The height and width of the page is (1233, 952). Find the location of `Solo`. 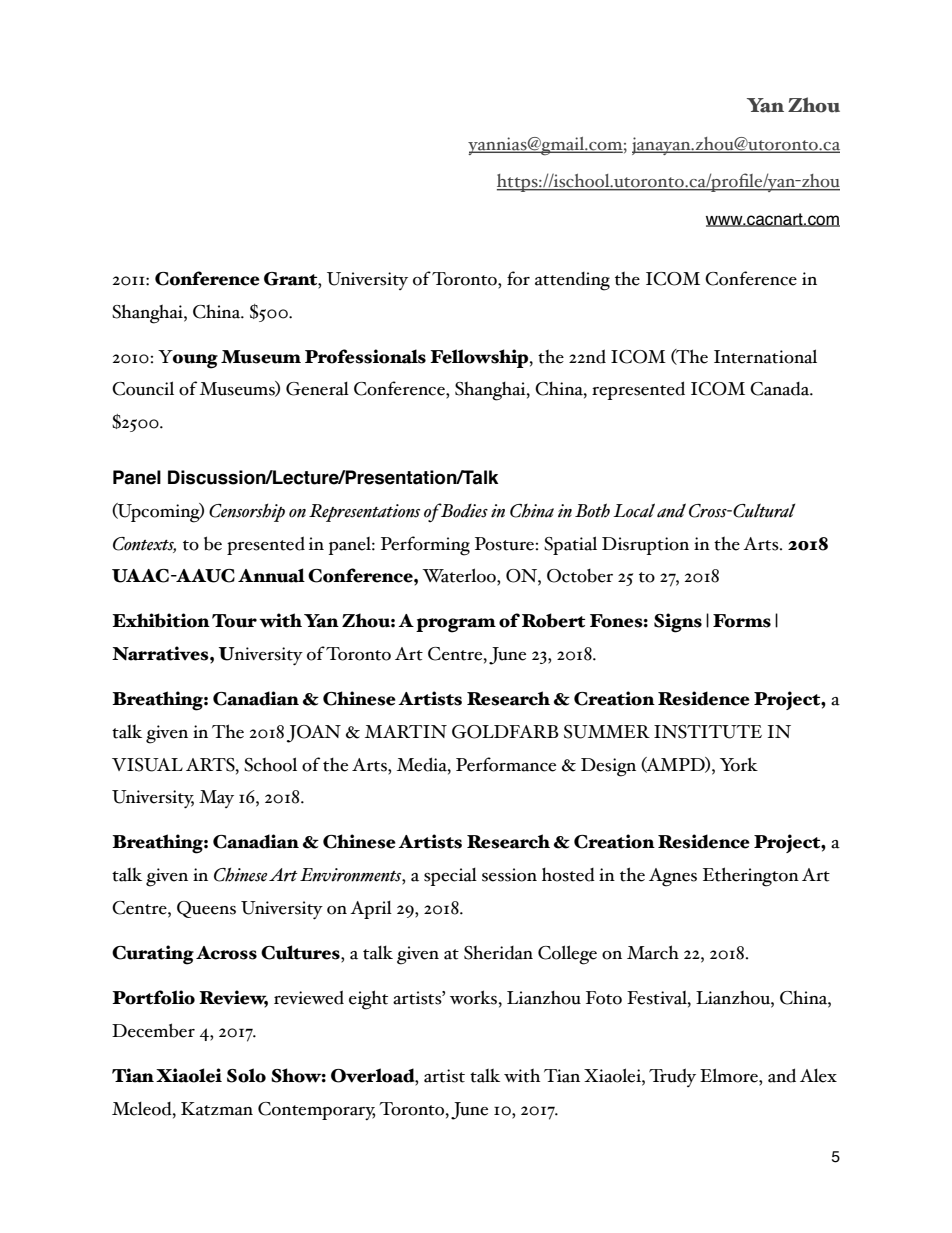

Solo is located at coordinates (246, 1075).
